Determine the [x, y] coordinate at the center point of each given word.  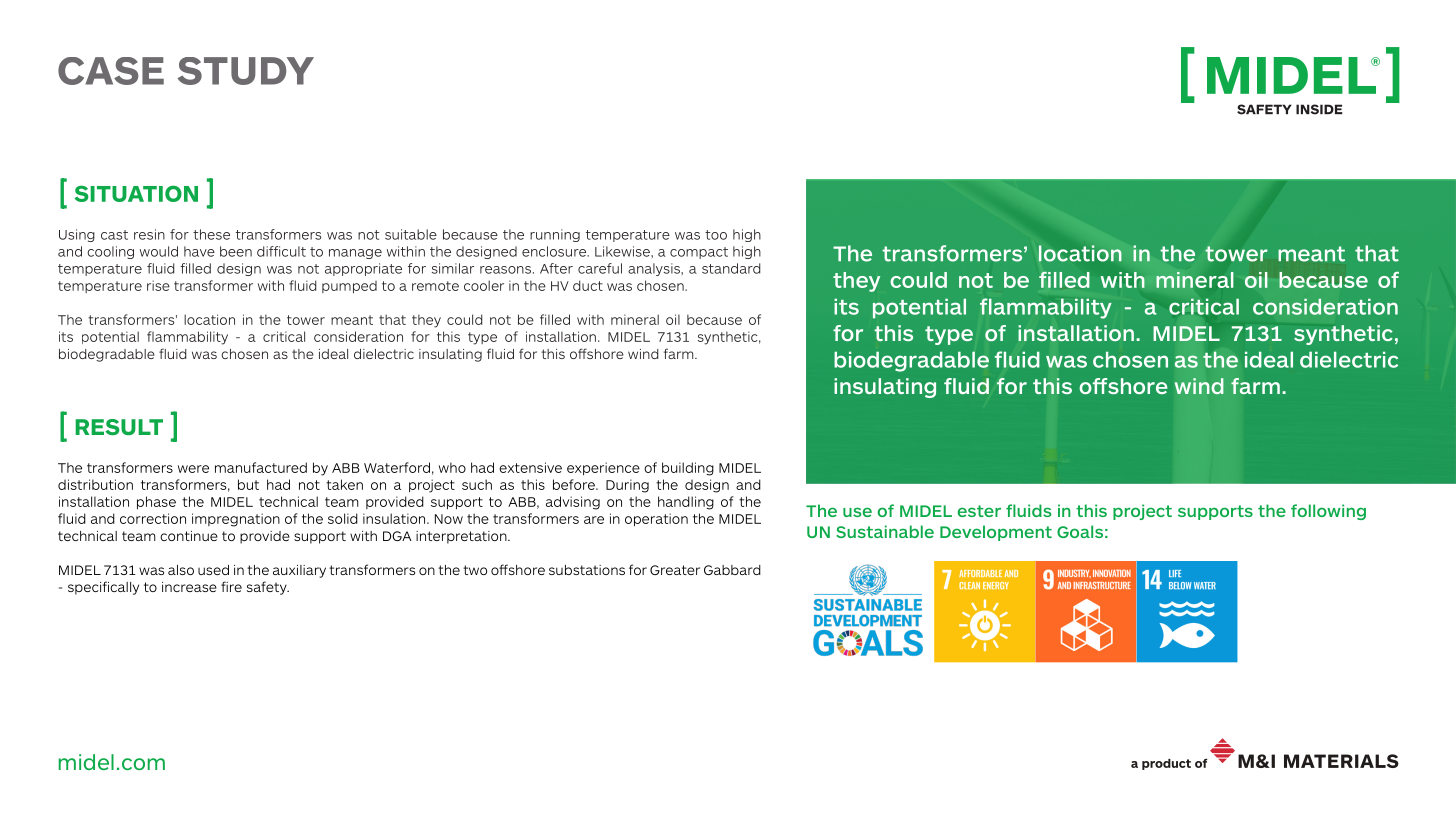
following [1328, 512]
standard [731, 268]
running [555, 235]
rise [158, 285]
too [716, 235]
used [213, 570]
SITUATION [136, 193]
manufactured [261, 467]
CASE [111, 71]
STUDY [246, 71]
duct [588, 285]
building [688, 469]
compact [699, 253]
